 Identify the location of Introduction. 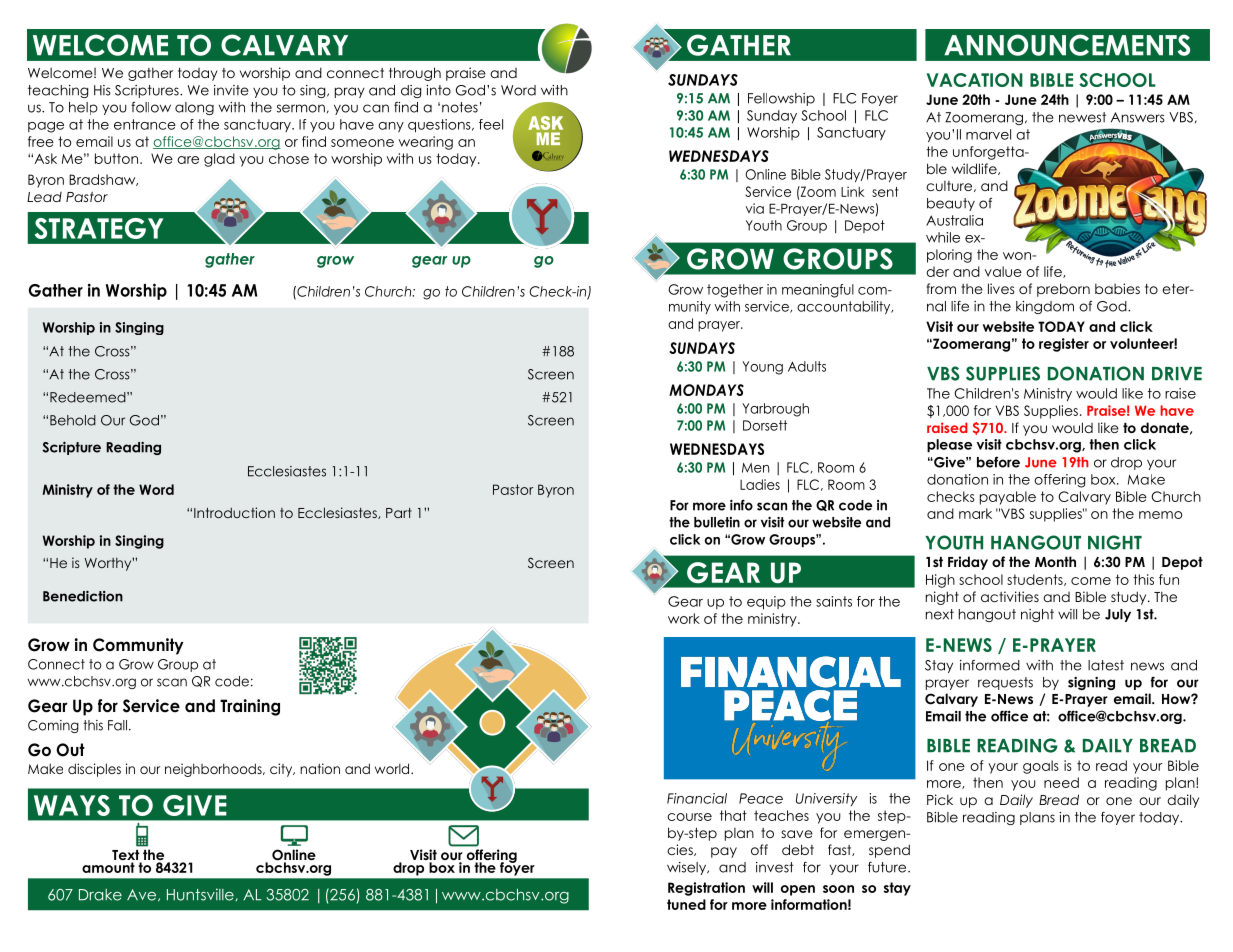
(234, 512).
